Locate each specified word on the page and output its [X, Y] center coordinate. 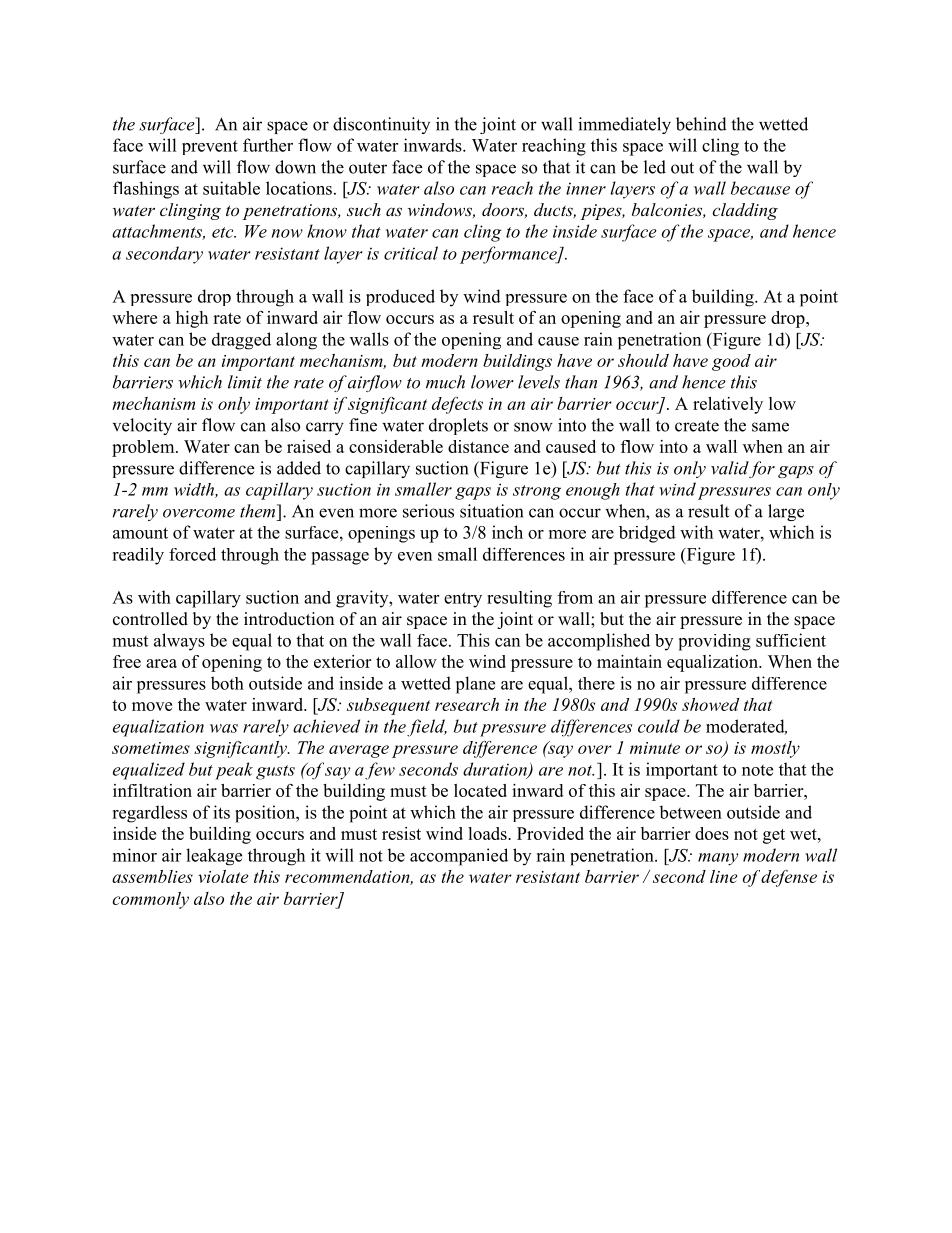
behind [701, 124]
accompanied [459, 857]
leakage [214, 857]
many [718, 859]
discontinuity [381, 125]
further [268, 145]
